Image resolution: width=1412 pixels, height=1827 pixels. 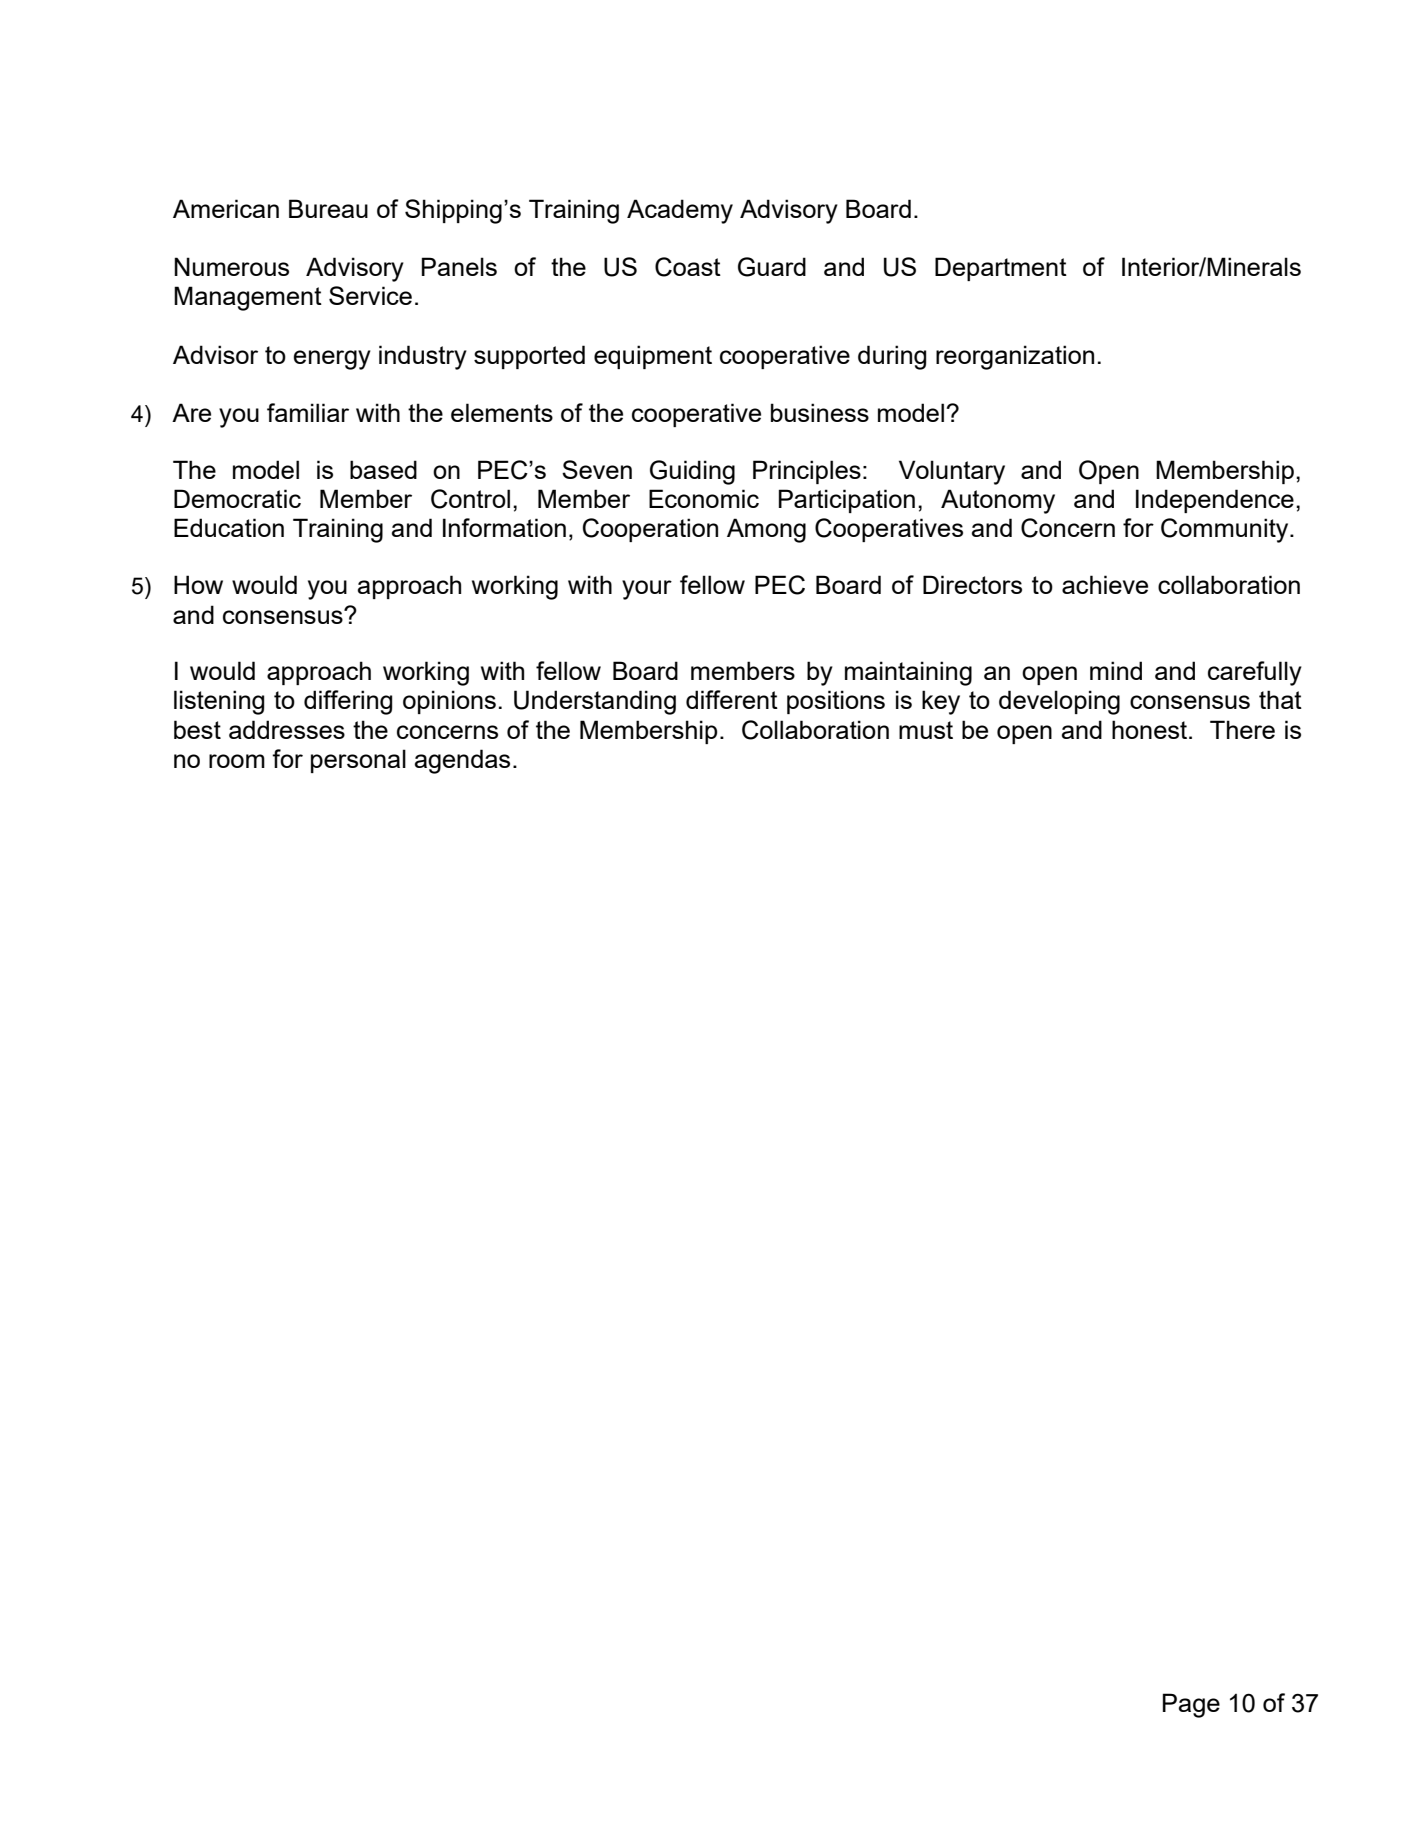 What do you see at coordinates (772, 267) in the screenshot?
I see `Guard` at bounding box center [772, 267].
